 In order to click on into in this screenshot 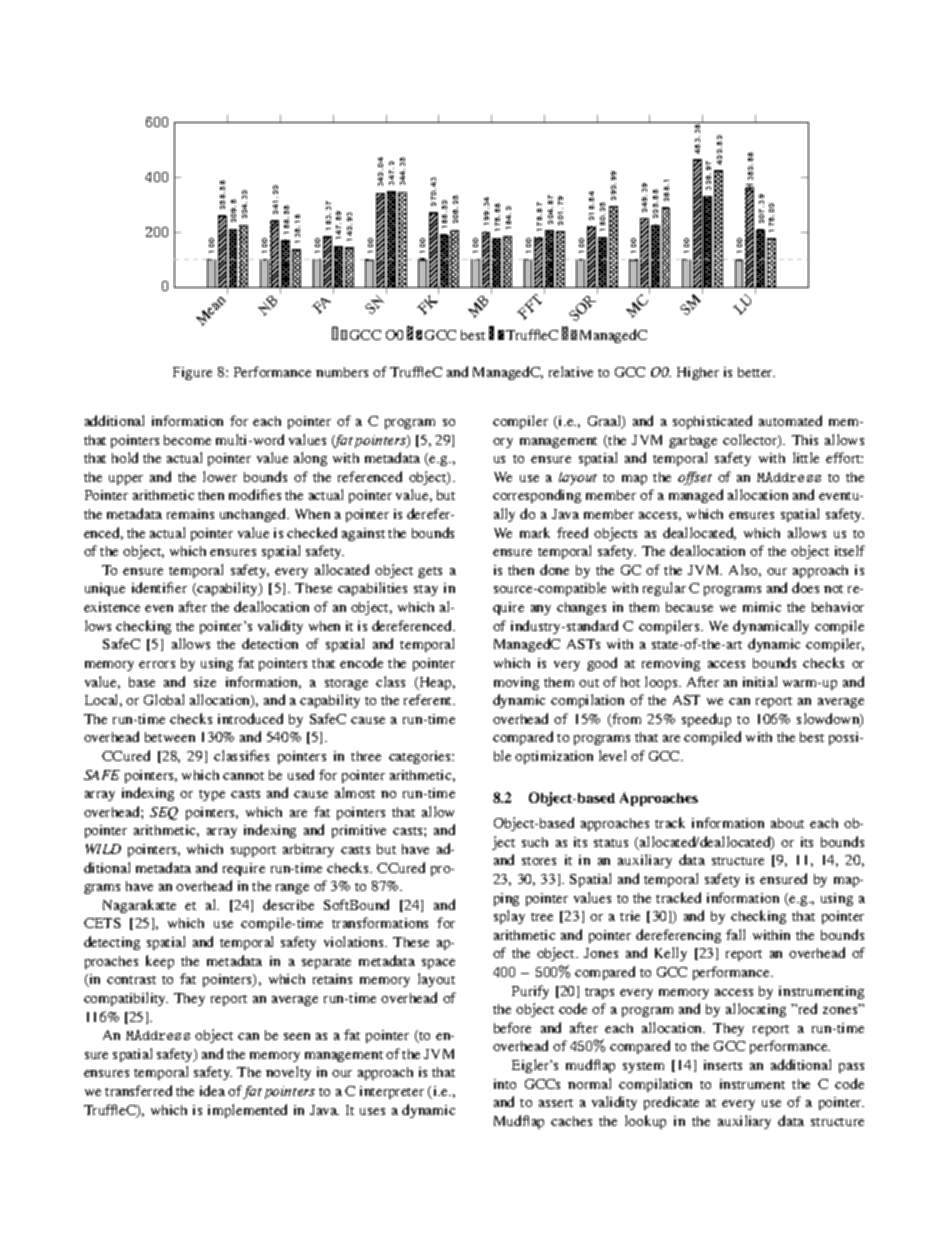, I will do `click(505, 1084)`.
